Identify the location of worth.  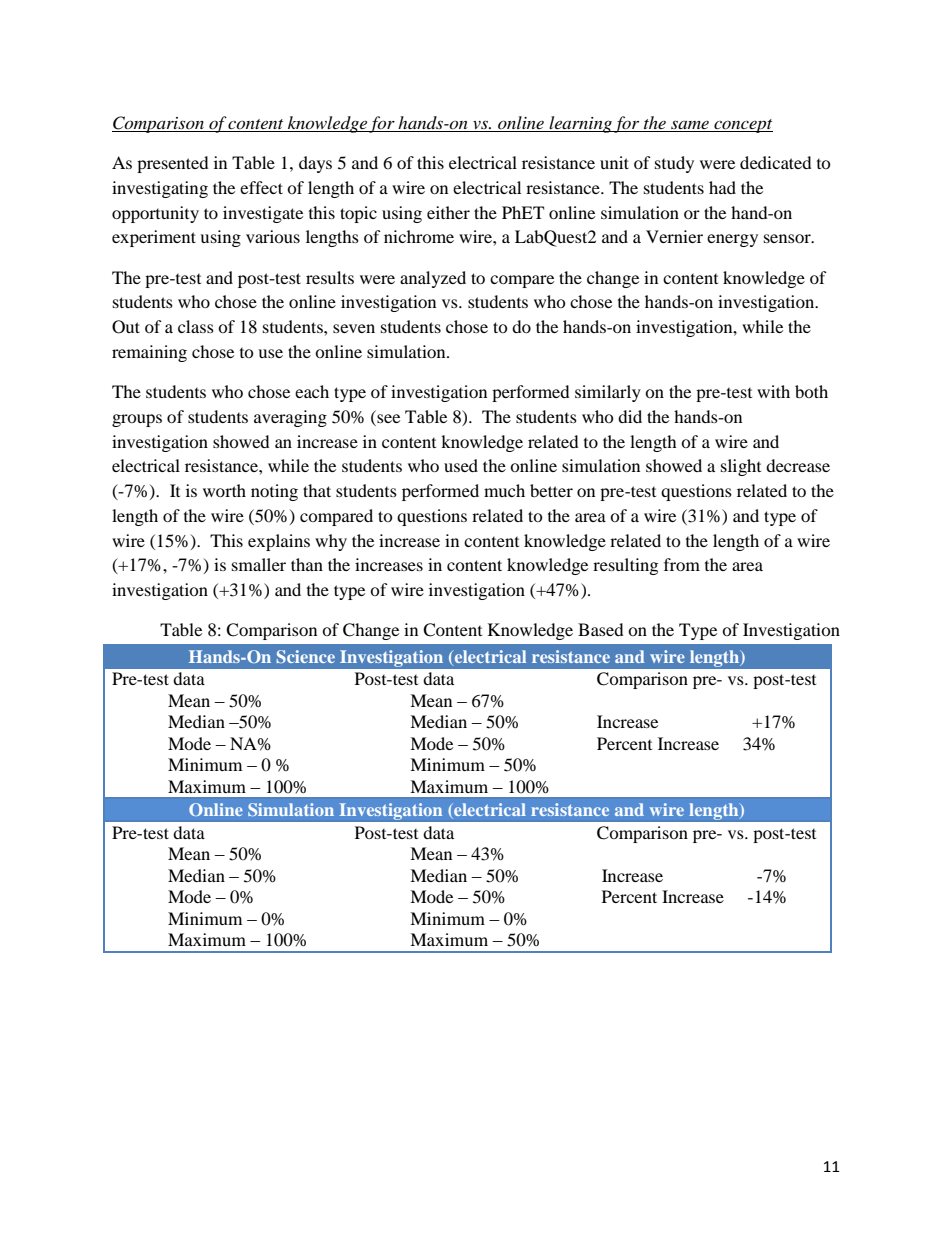
(224, 490).
